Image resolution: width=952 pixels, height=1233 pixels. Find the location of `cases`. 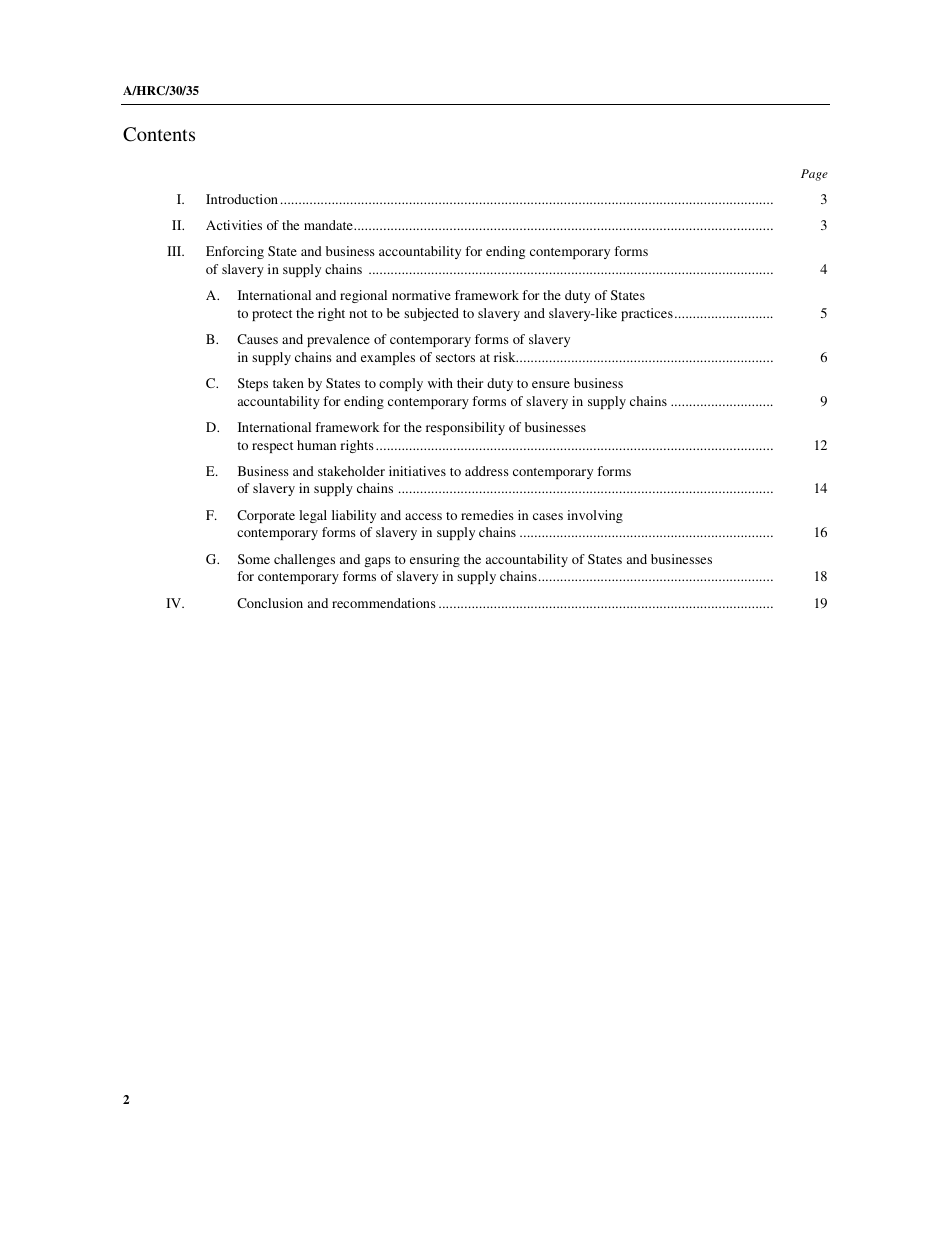

cases is located at coordinates (548, 516).
